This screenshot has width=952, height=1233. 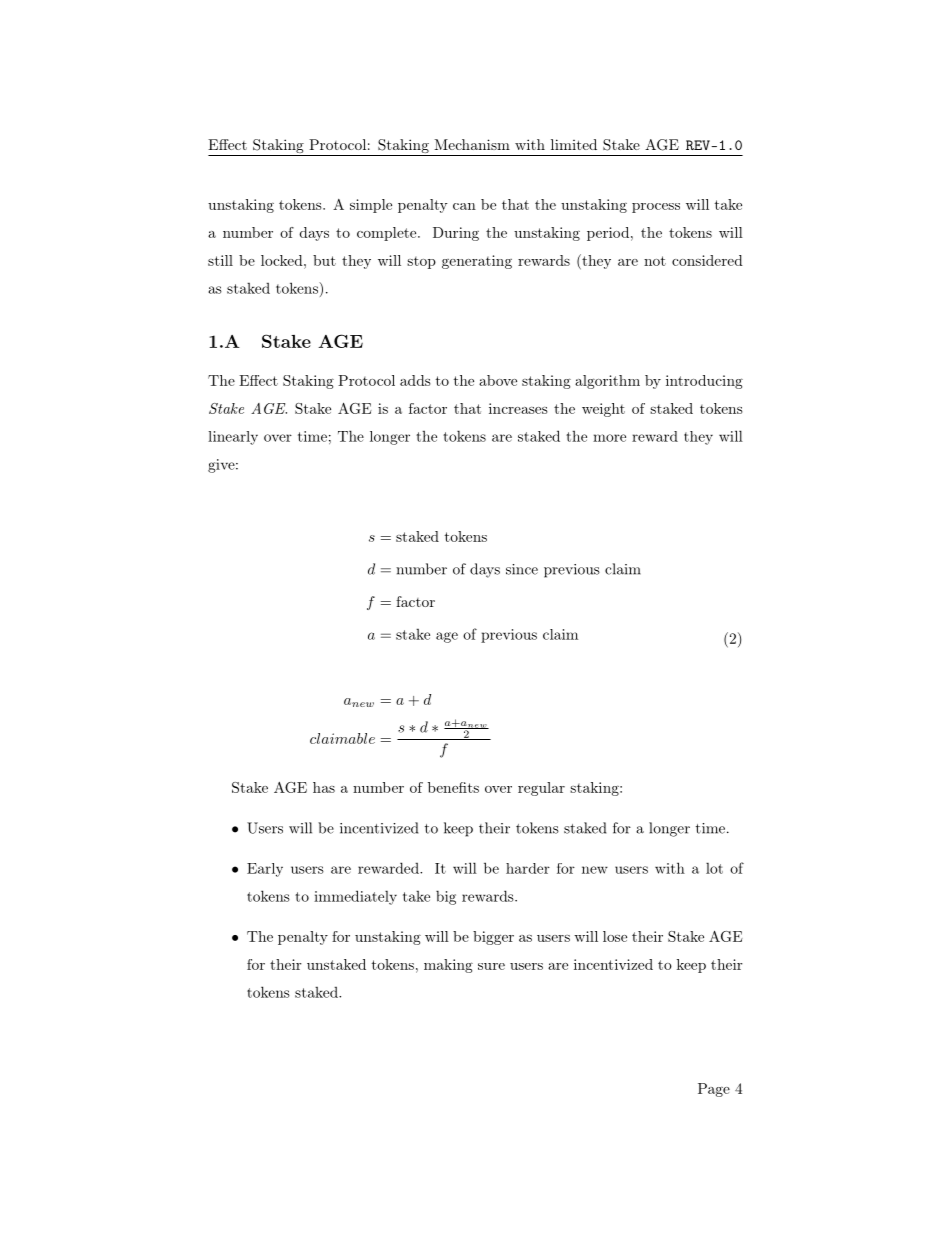 I want to click on immediately, so click(x=355, y=897).
